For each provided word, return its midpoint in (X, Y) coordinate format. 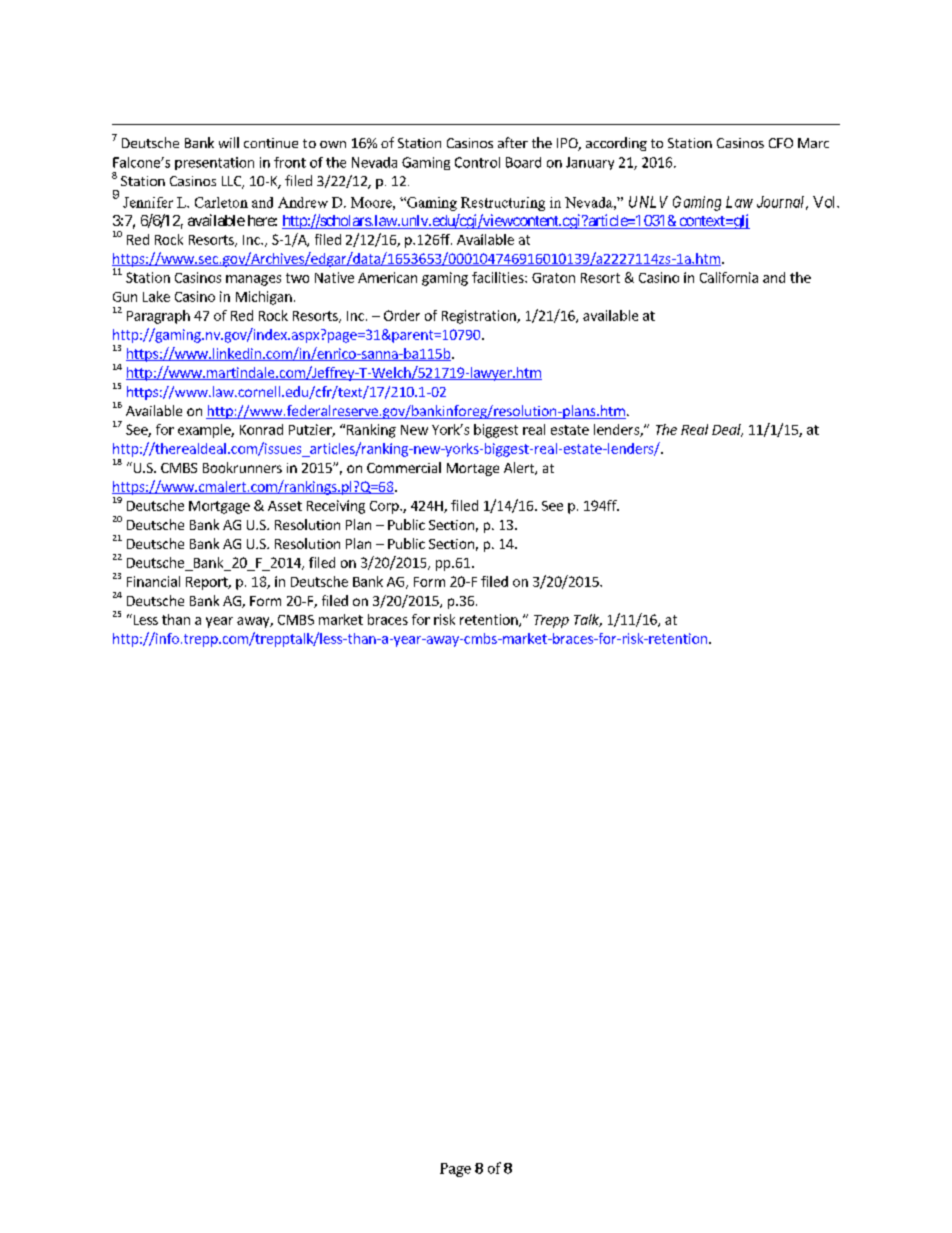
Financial (153, 581)
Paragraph (158, 317)
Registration (480, 317)
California (729, 277)
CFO (781, 143)
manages (253, 280)
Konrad (261, 429)
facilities (499, 277)
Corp (385, 507)
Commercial (404, 467)
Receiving (336, 507)
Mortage (473, 469)
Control (477, 162)
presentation (214, 163)
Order (402, 315)
